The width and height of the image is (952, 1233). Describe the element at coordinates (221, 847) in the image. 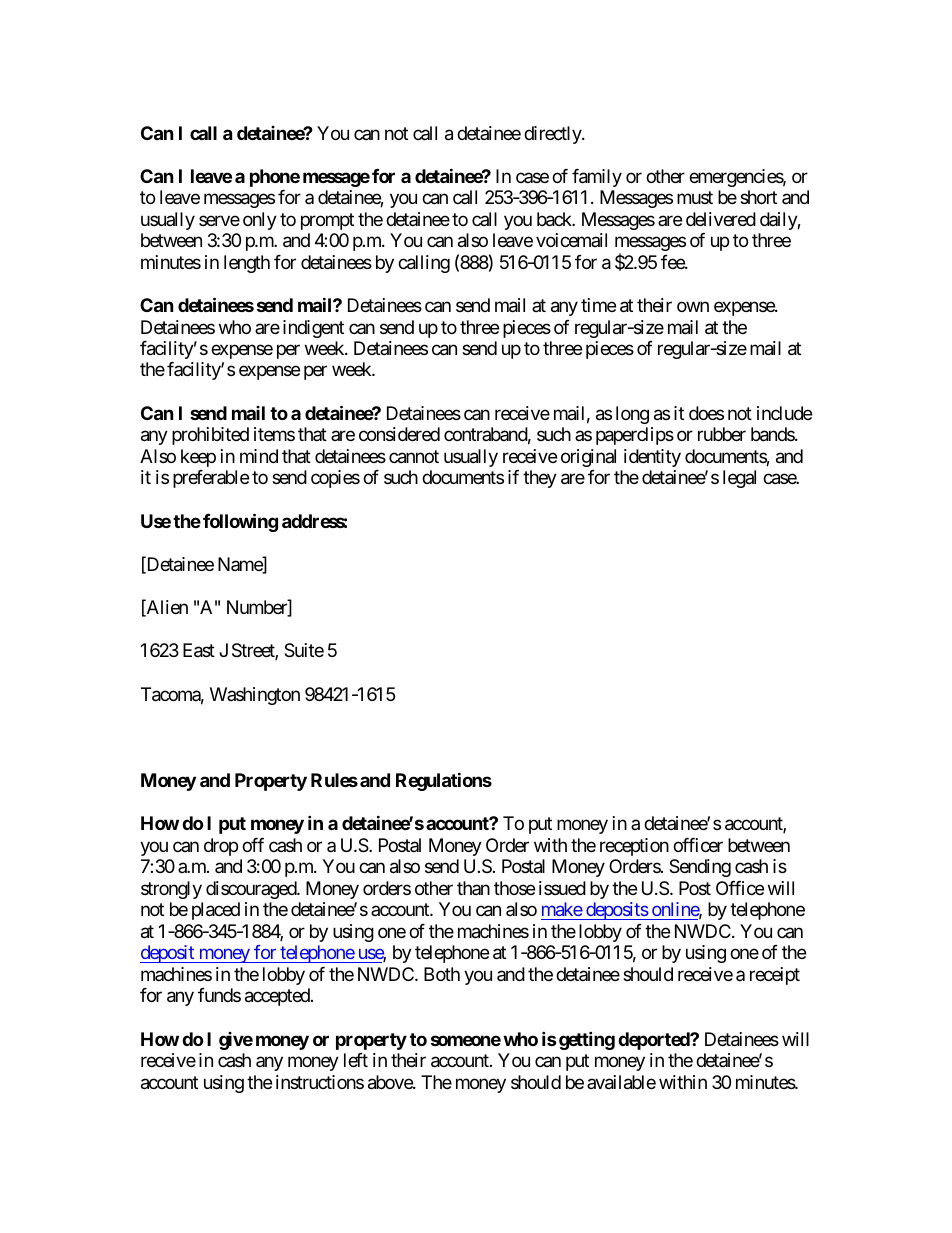

I see `drop` at that location.
